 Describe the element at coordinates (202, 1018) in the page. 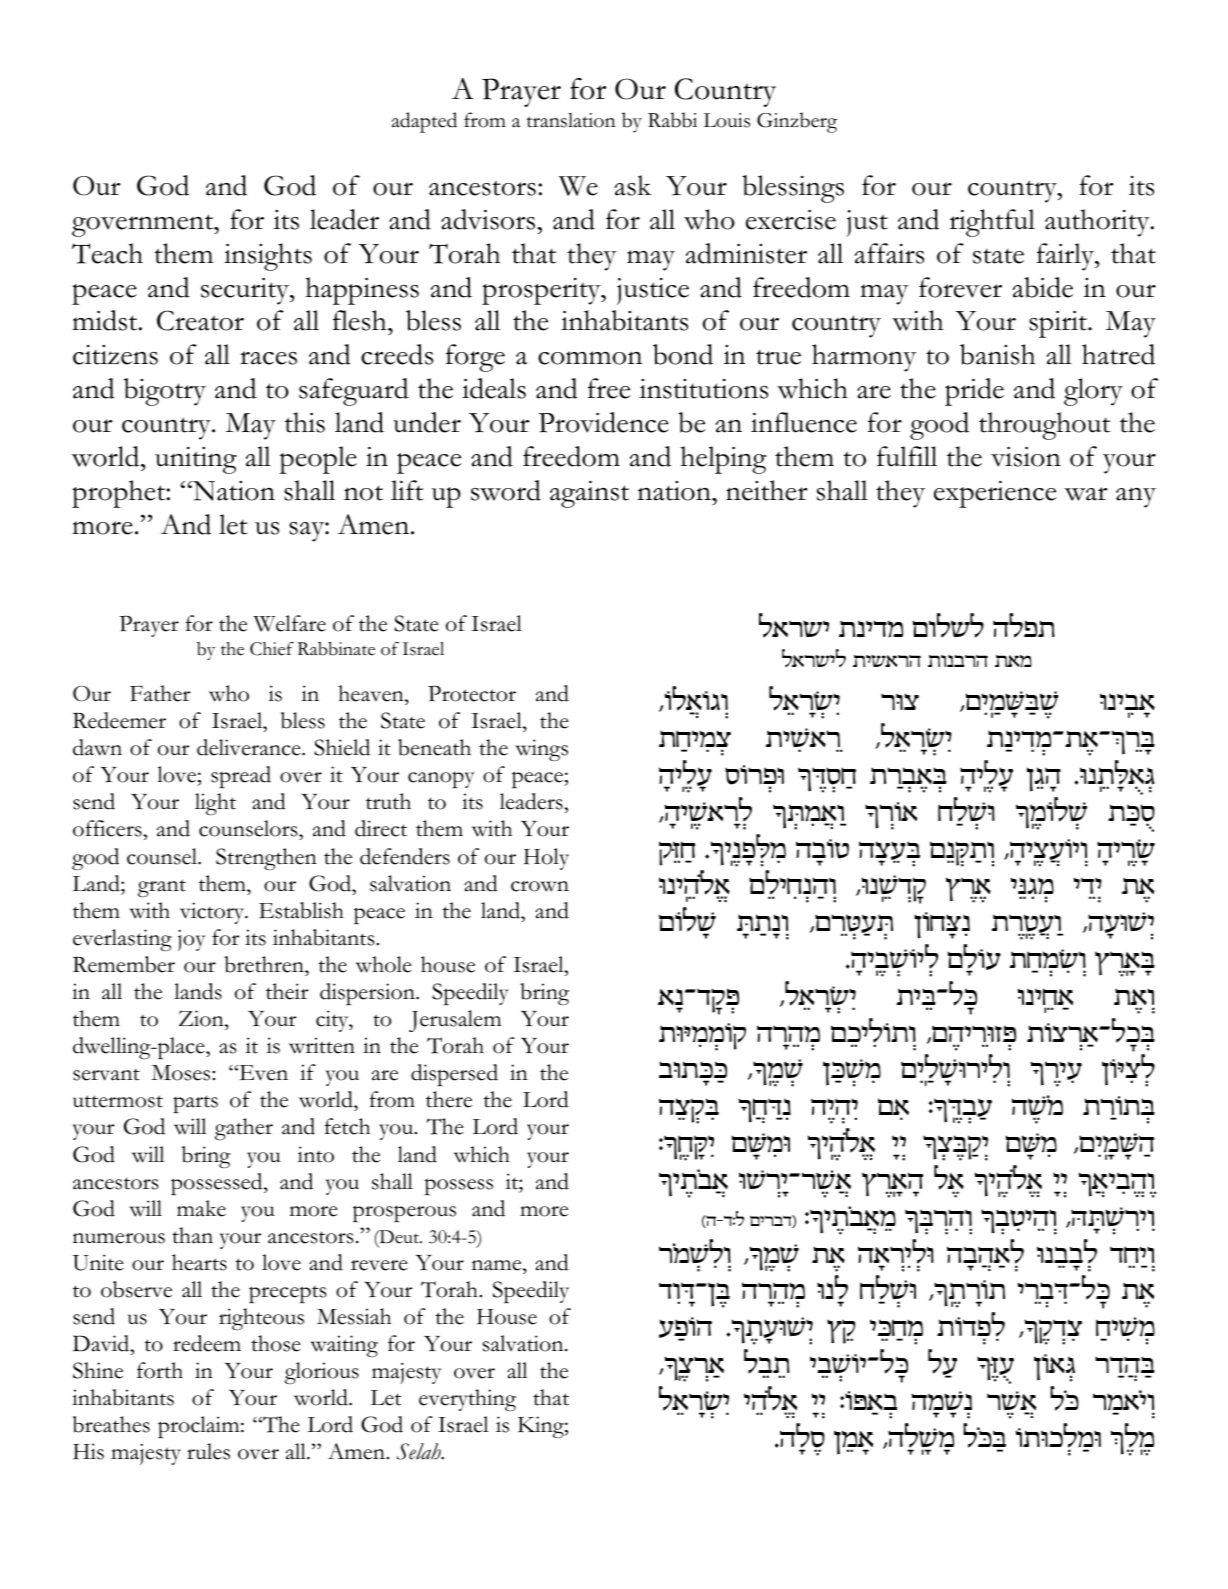

I see `Zion` at that location.
